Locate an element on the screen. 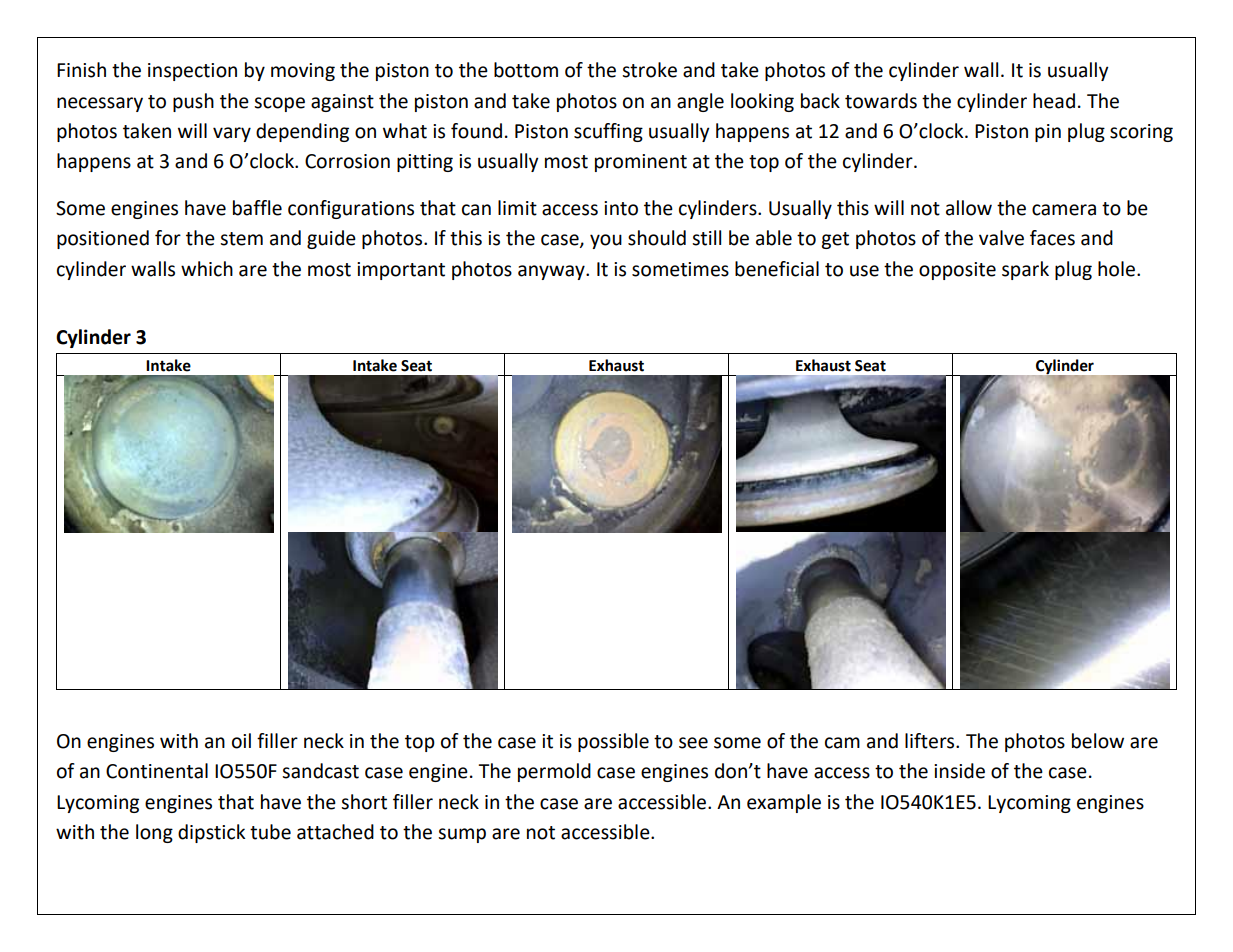 This screenshot has height=952, width=1233. spark is located at coordinates (1025, 270).
